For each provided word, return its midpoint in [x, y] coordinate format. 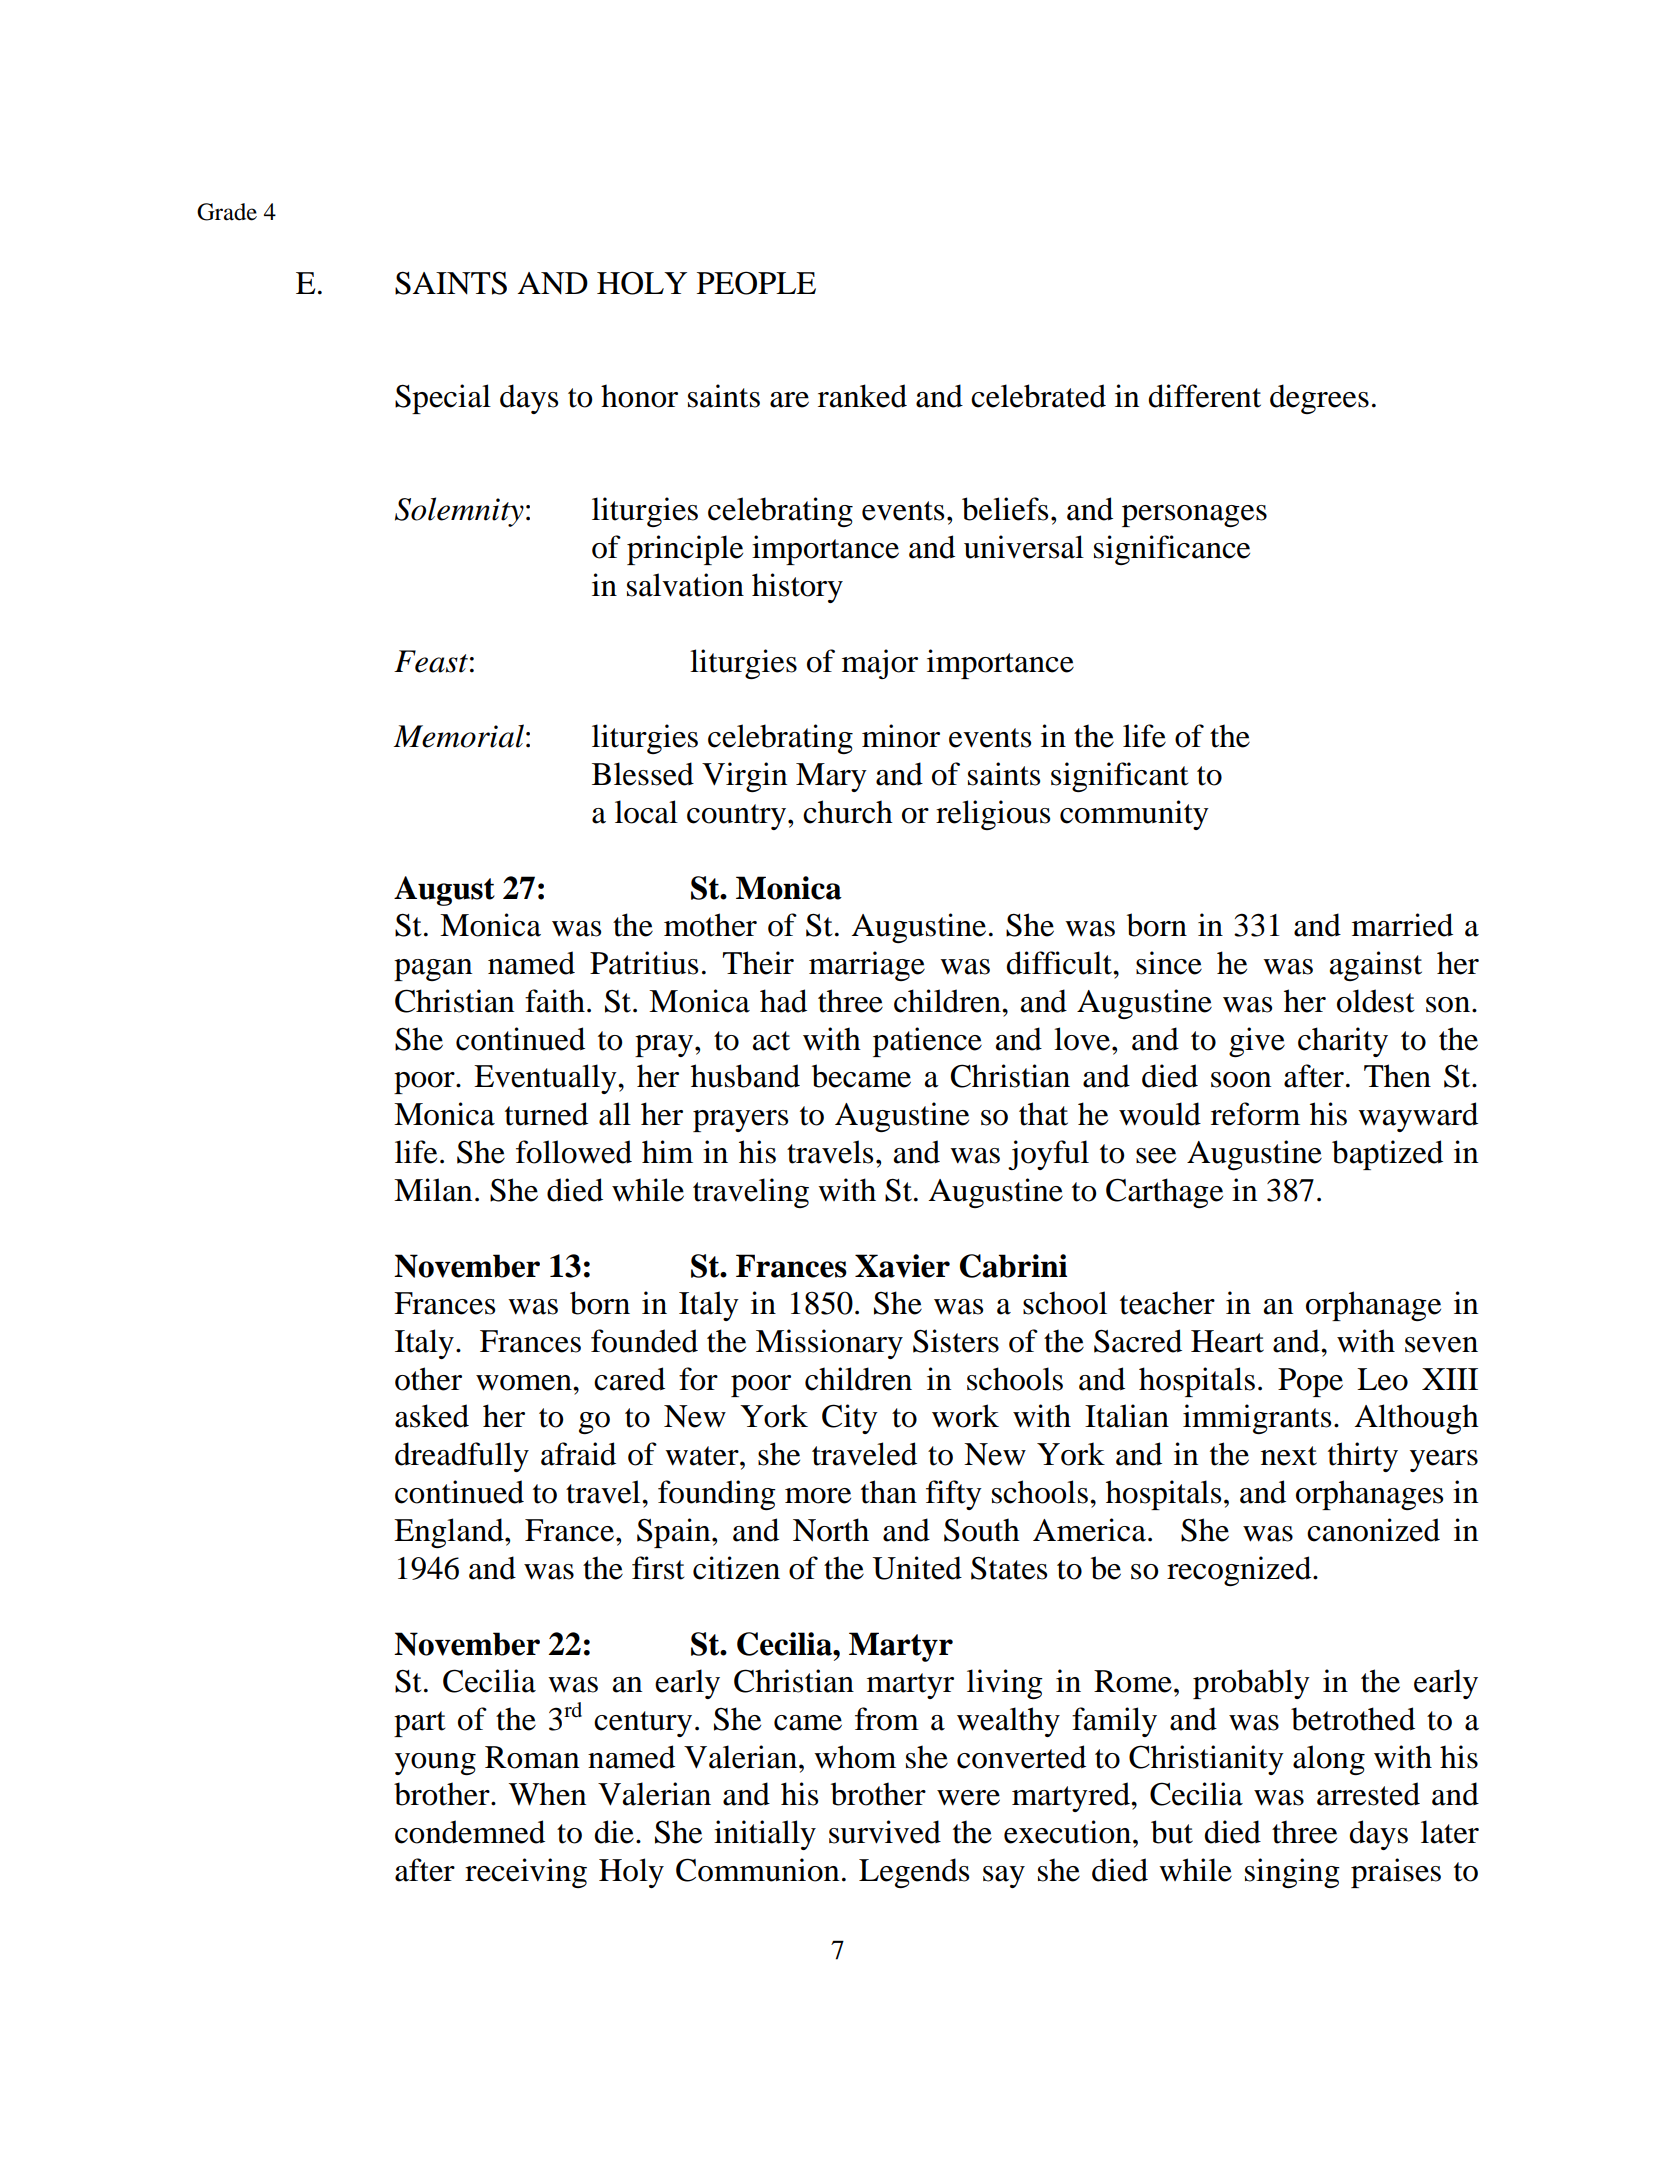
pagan [433, 970]
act [771, 1041]
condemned [470, 1832]
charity [1343, 1042]
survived [885, 1832]
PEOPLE [756, 283]
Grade [227, 212]
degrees [1319, 399]
